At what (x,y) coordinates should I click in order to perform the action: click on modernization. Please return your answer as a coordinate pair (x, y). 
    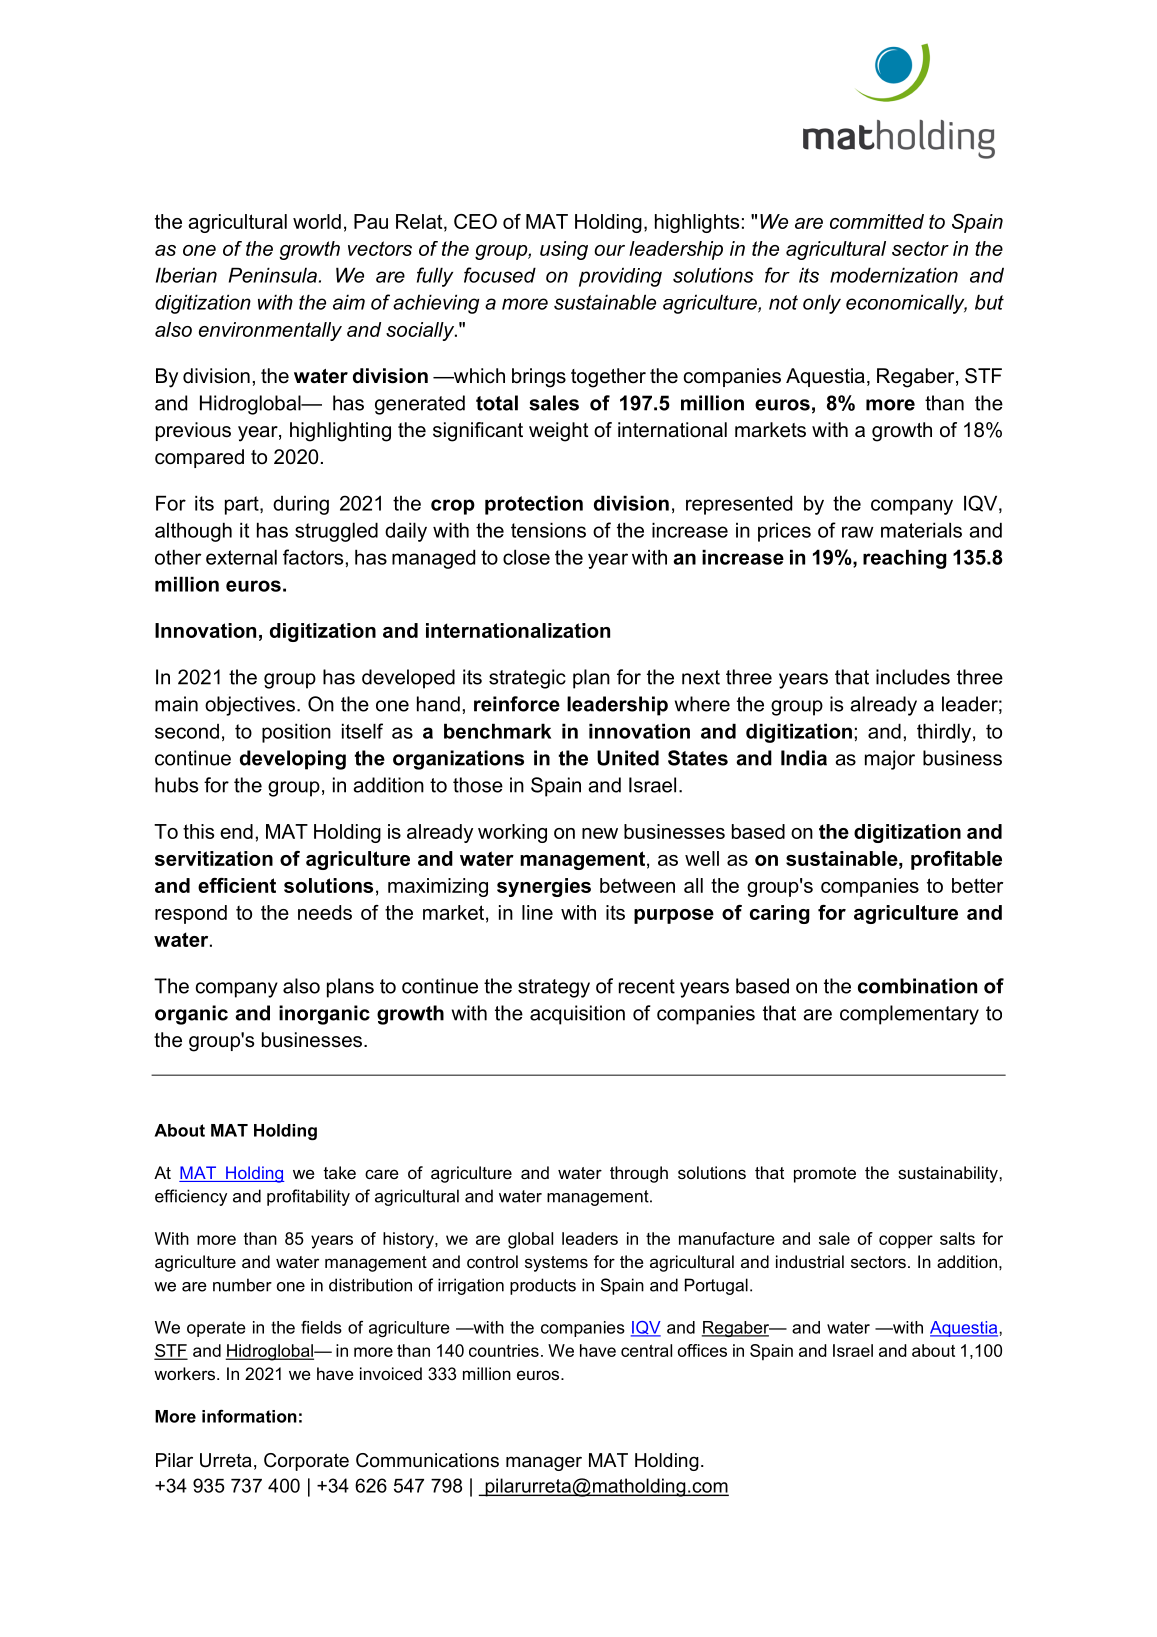
    Looking at the image, I should click on (894, 275).
